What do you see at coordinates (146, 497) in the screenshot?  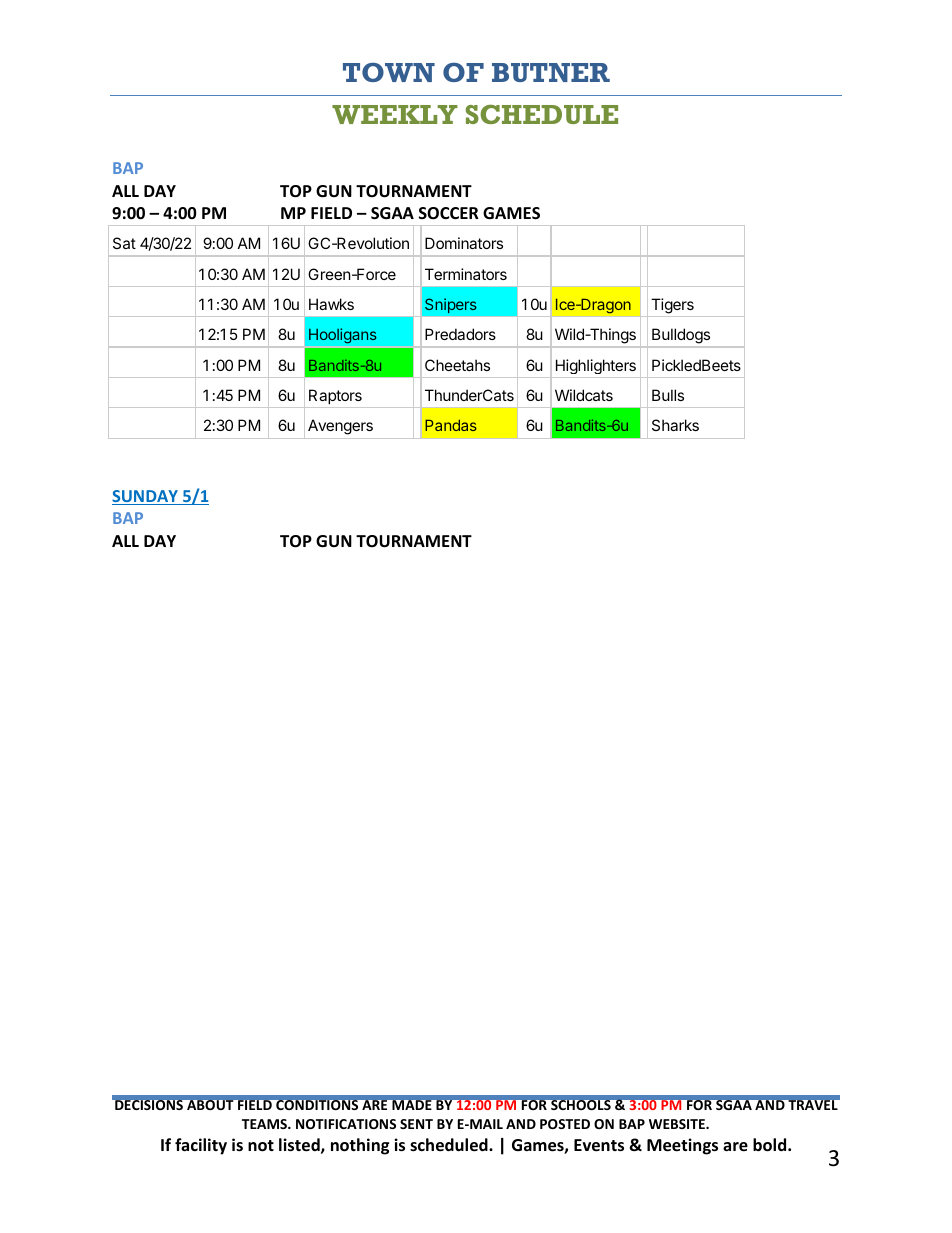 I see `SUNDAY` at bounding box center [146, 497].
